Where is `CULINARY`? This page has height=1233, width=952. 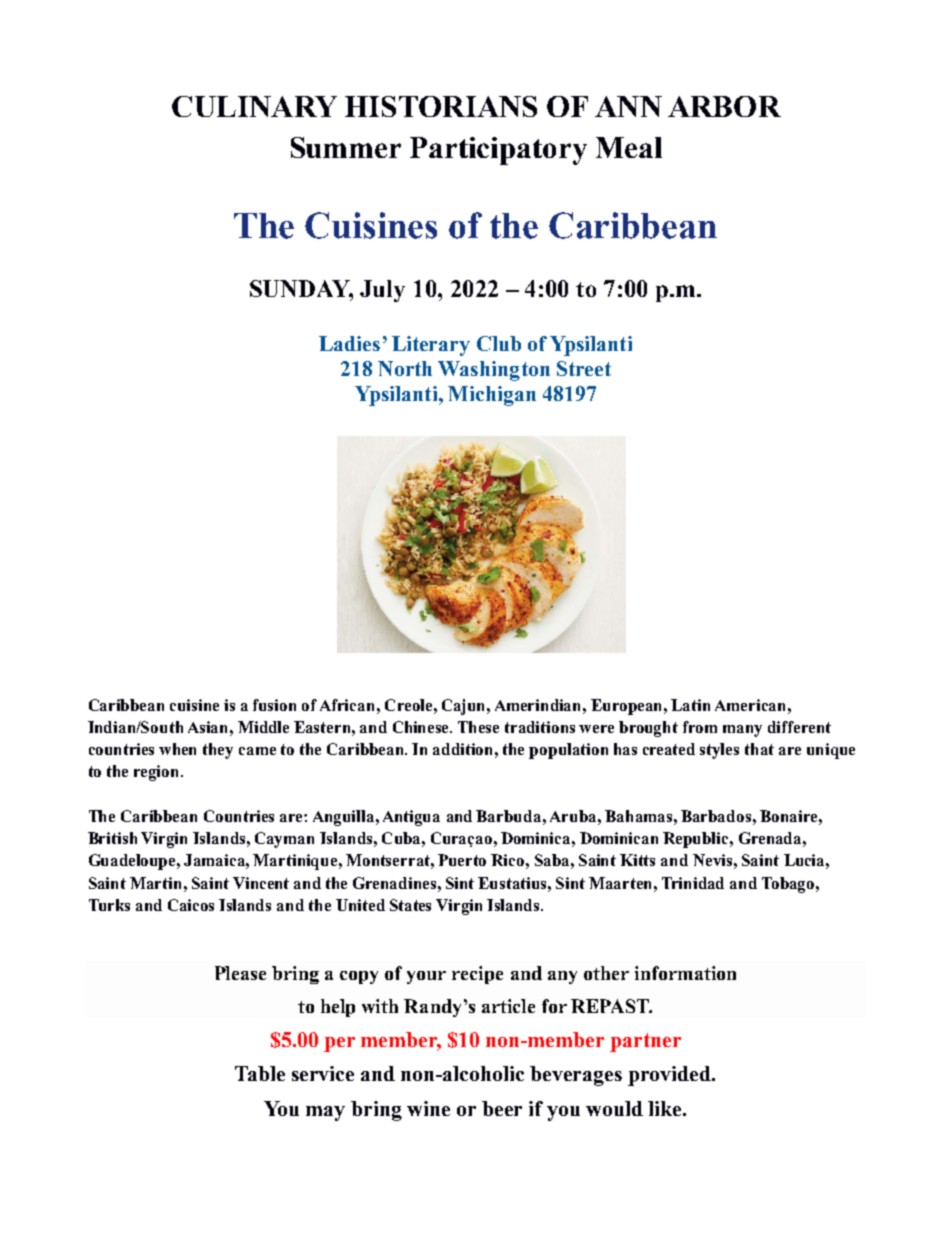
CULINARY is located at coordinates (254, 106).
